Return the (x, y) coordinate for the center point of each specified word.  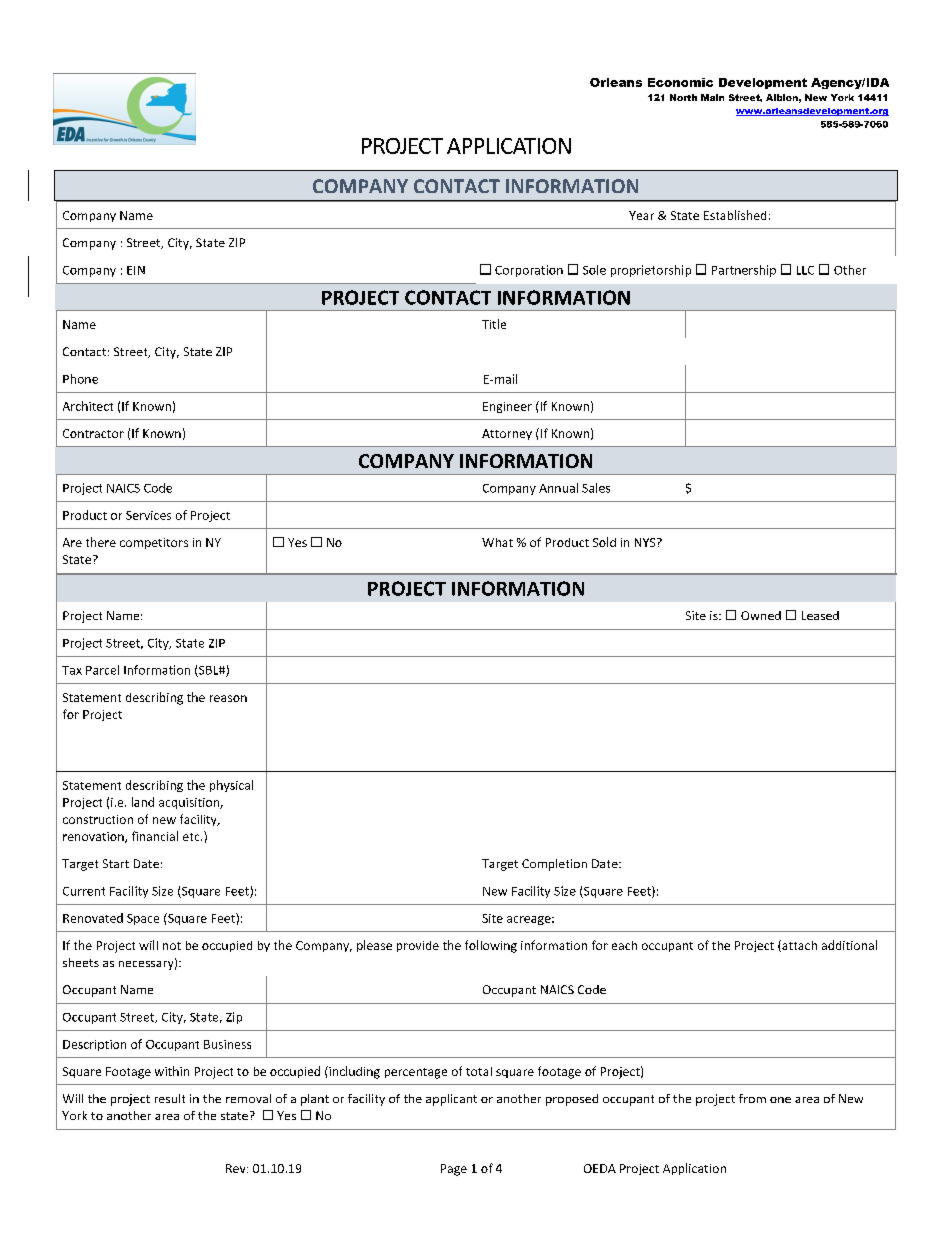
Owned (761, 615)
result (170, 1098)
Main (712, 97)
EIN (136, 270)
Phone (80, 379)
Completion (554, 865)
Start (116, 863)
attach (798, 946)
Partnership (744, 271)
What (497, 542)
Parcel (102, 670)
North (683, 97)
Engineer (507, 407)
